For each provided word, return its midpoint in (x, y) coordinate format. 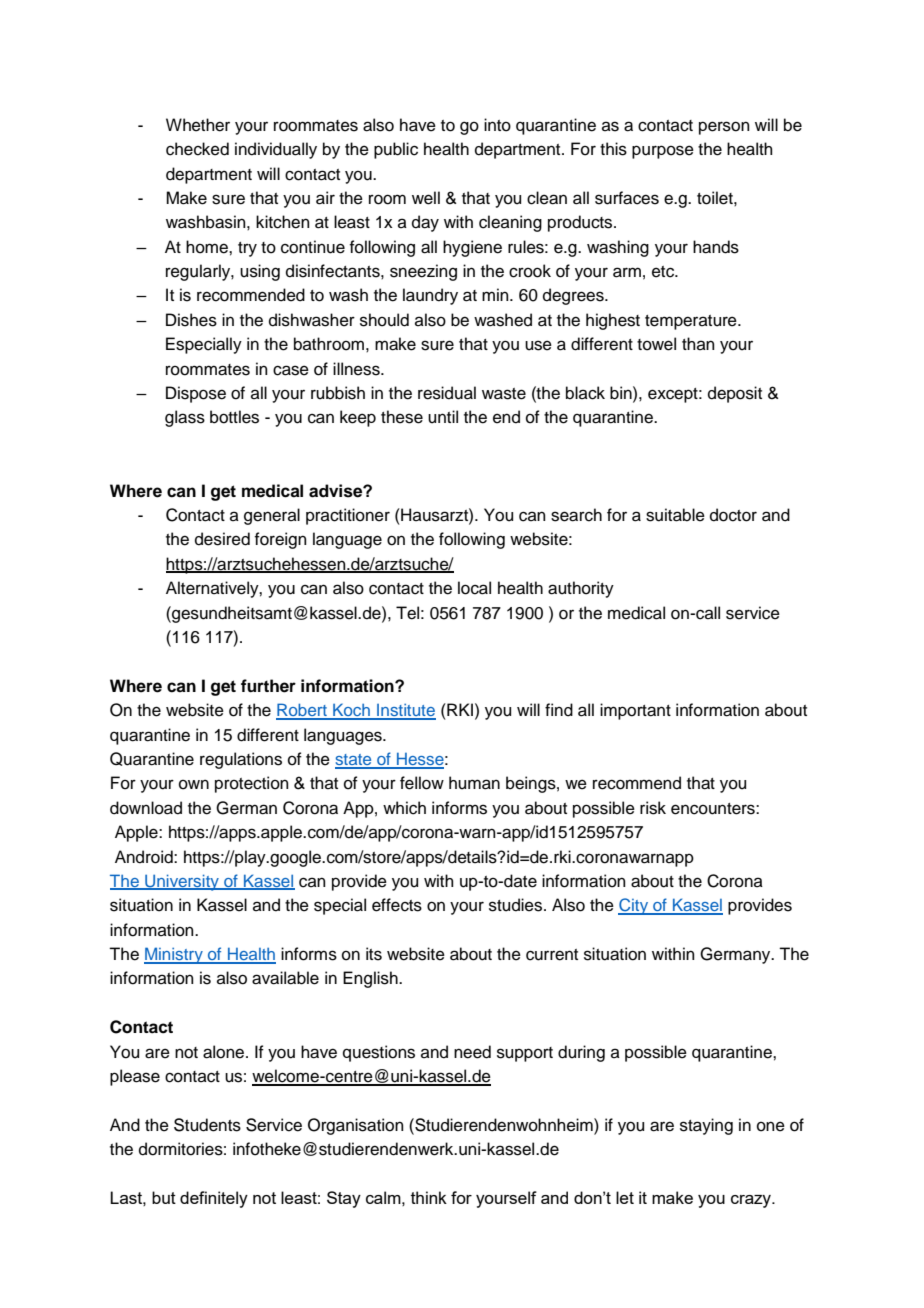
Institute (405, 711)
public (396, 150)
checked (197, 149)
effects (397, 905)
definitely (214, 1199)
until (443, 417)
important (635, 711)
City (634, 906)
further (268, 686)
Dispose (196, 394)
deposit (735, 394)
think (429, 1197)
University (182, 882)
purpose (663, 152)
